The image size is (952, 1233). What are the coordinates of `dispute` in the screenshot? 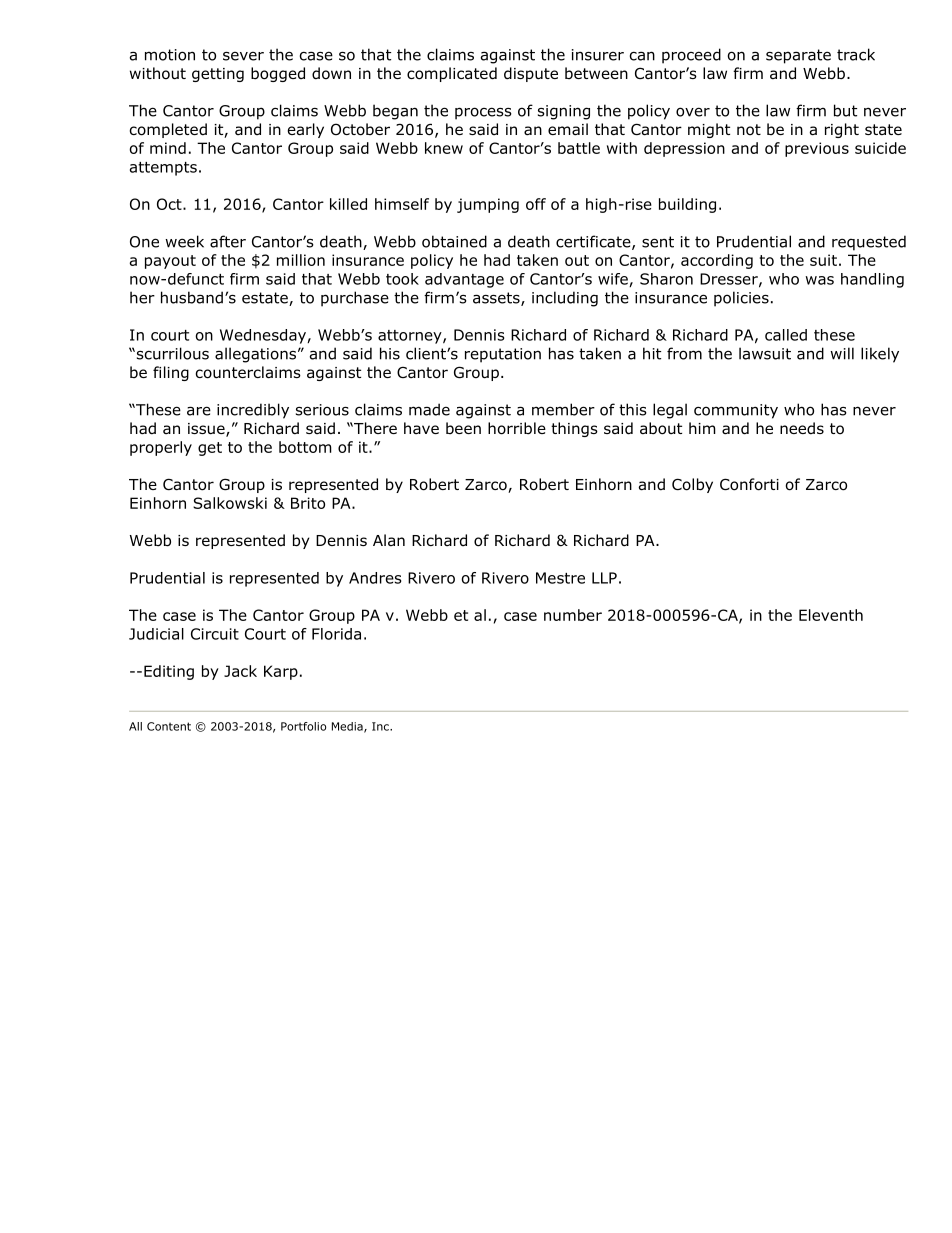 It's located at (531, 74).
